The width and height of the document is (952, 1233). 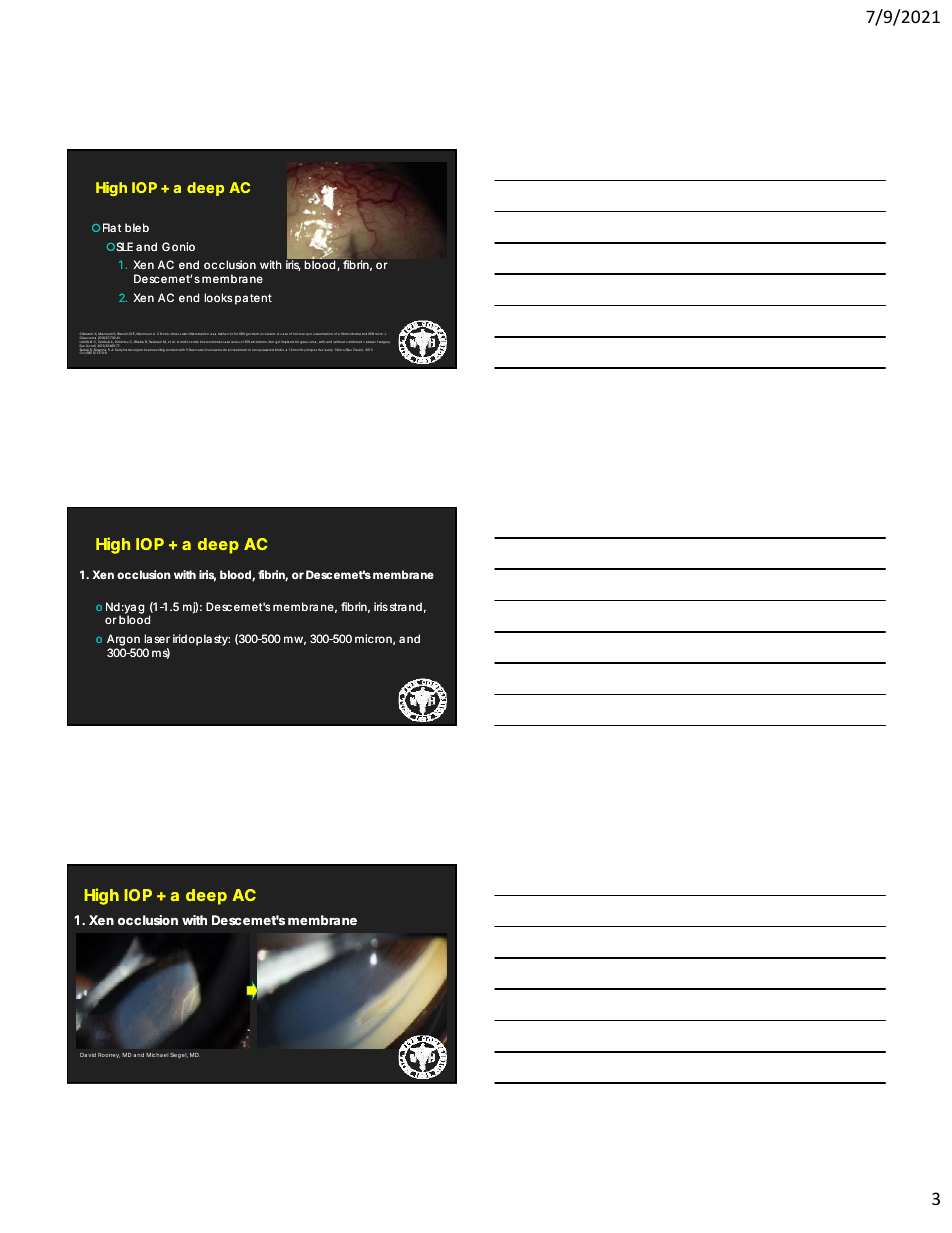 I want to click on study, so click(x=328, y=350).
